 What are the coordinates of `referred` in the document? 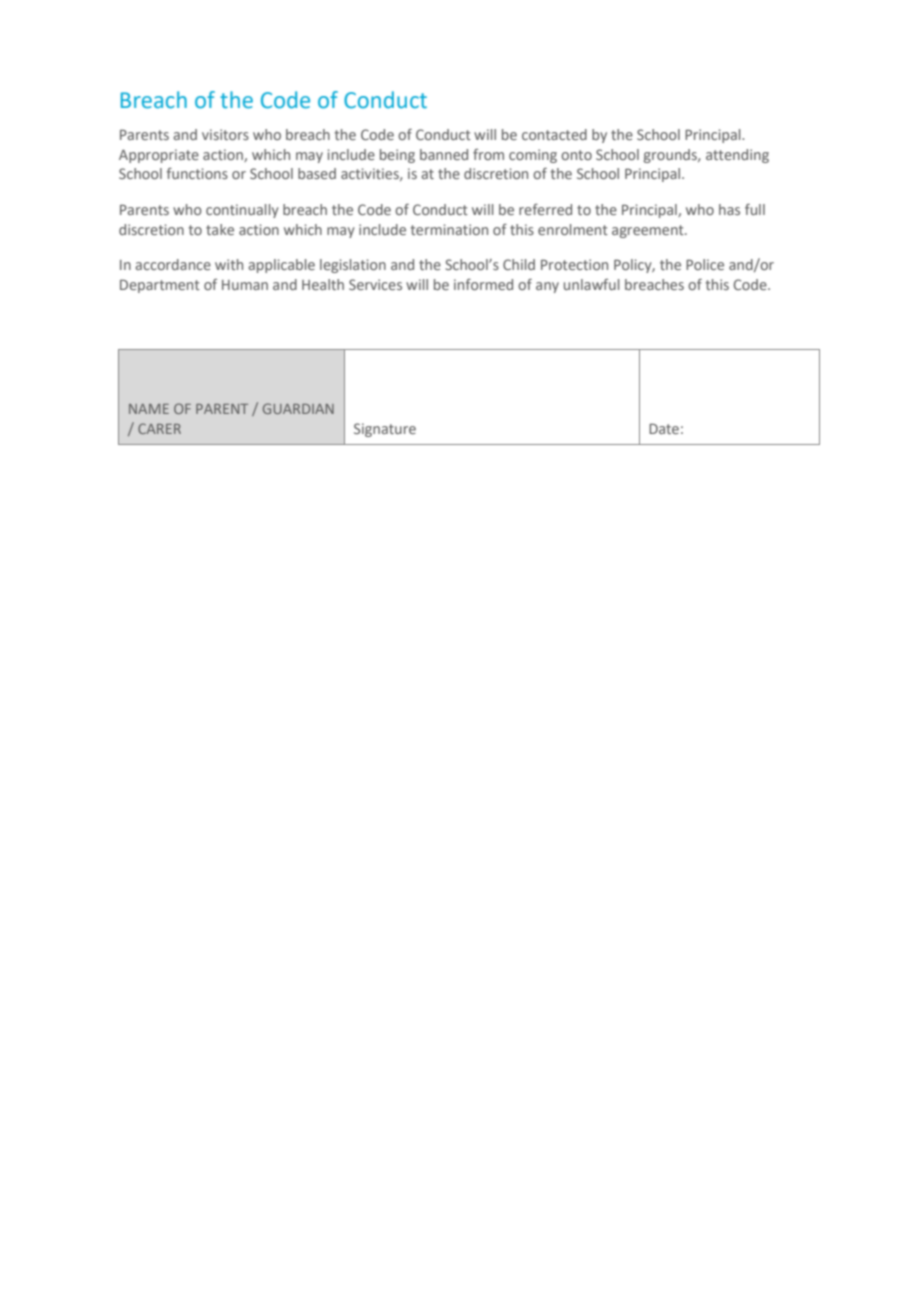 It's located at (545, 209).
